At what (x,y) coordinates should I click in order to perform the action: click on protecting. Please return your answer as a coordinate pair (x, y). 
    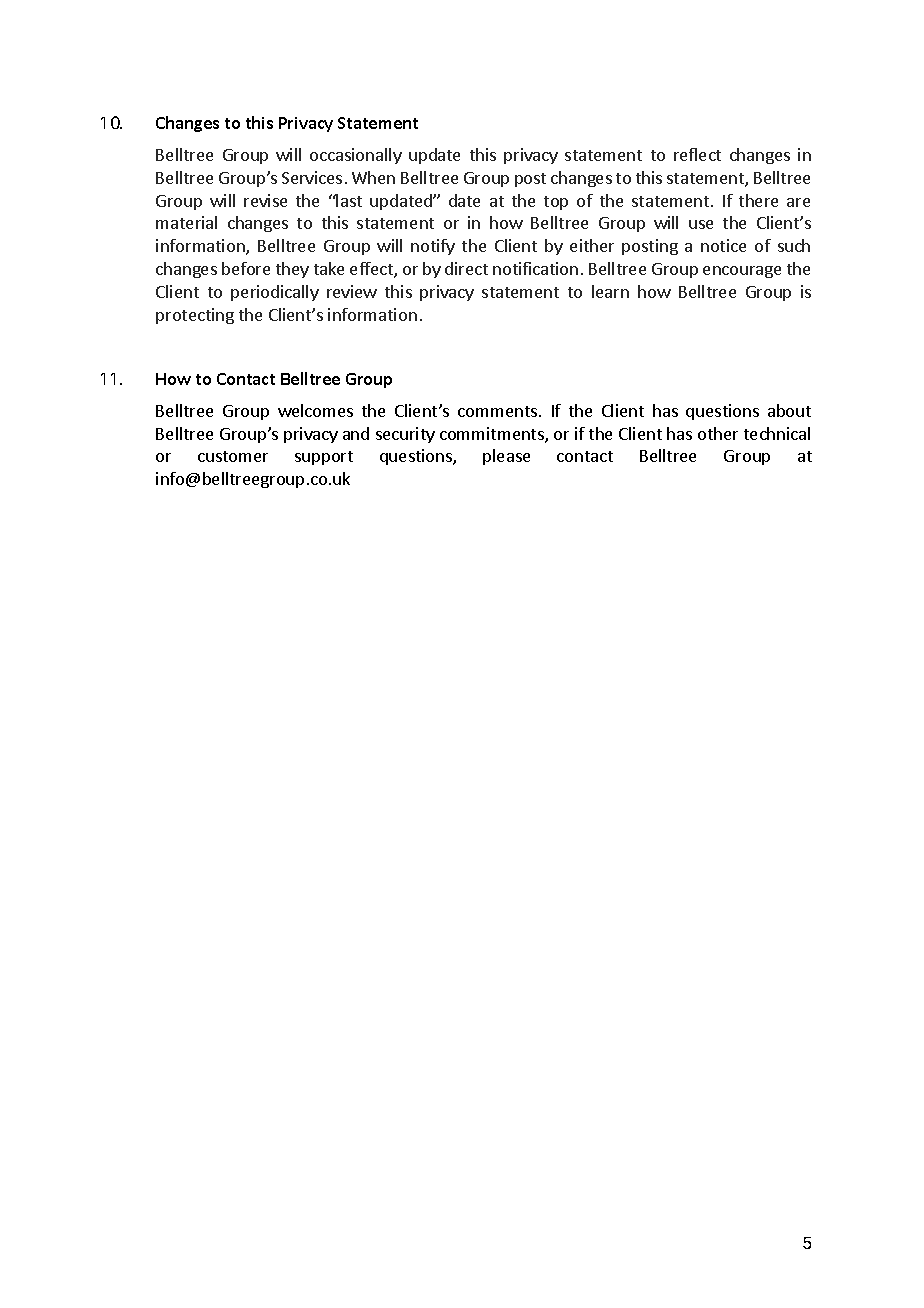
    Looking at the image, I should click on (195, 316).
